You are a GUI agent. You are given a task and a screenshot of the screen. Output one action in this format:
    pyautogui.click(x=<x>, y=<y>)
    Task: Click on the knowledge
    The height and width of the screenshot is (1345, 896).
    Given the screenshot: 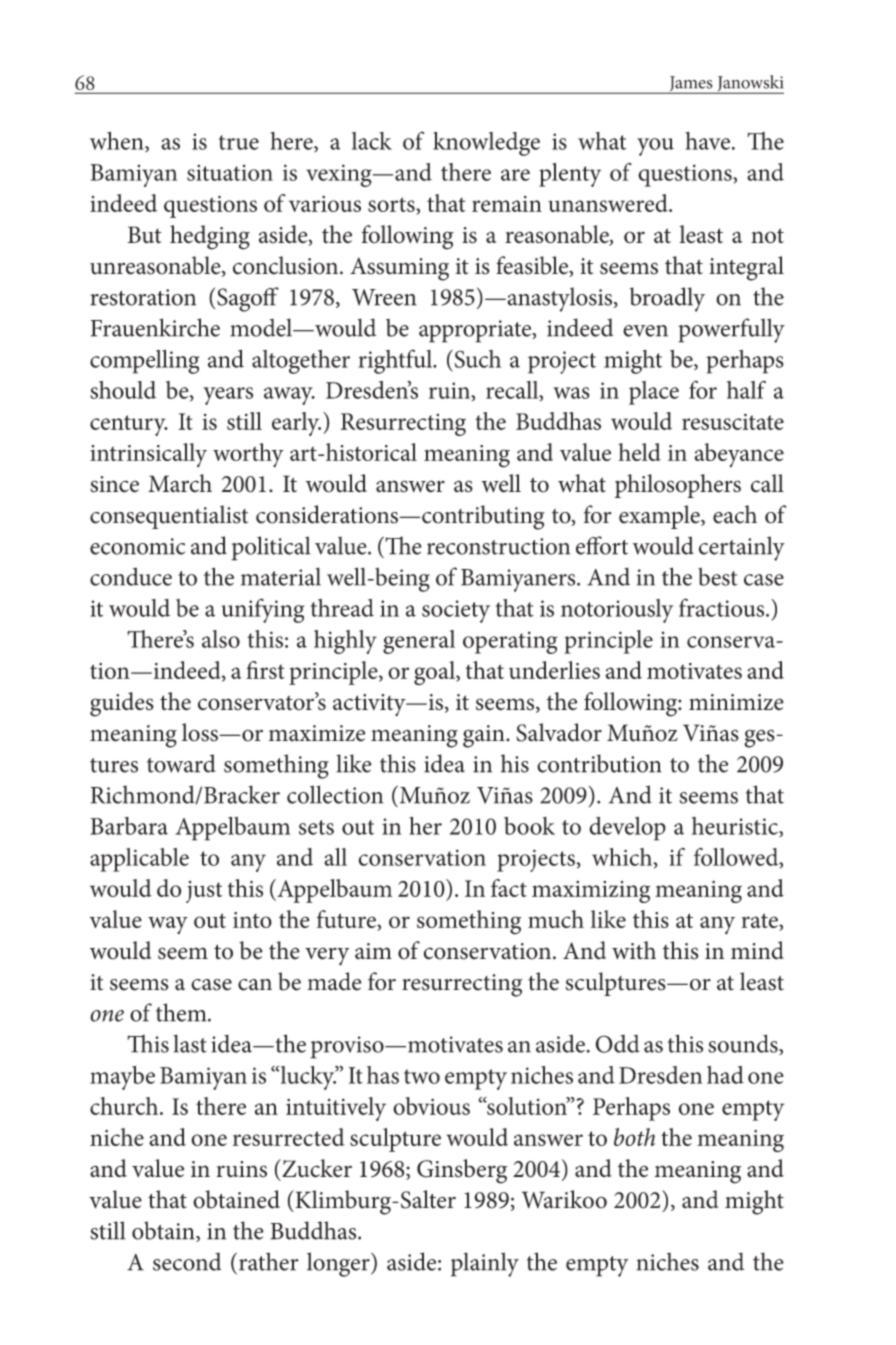 What is the action you would take?
    pyautogui.click(x=486, y=144)
